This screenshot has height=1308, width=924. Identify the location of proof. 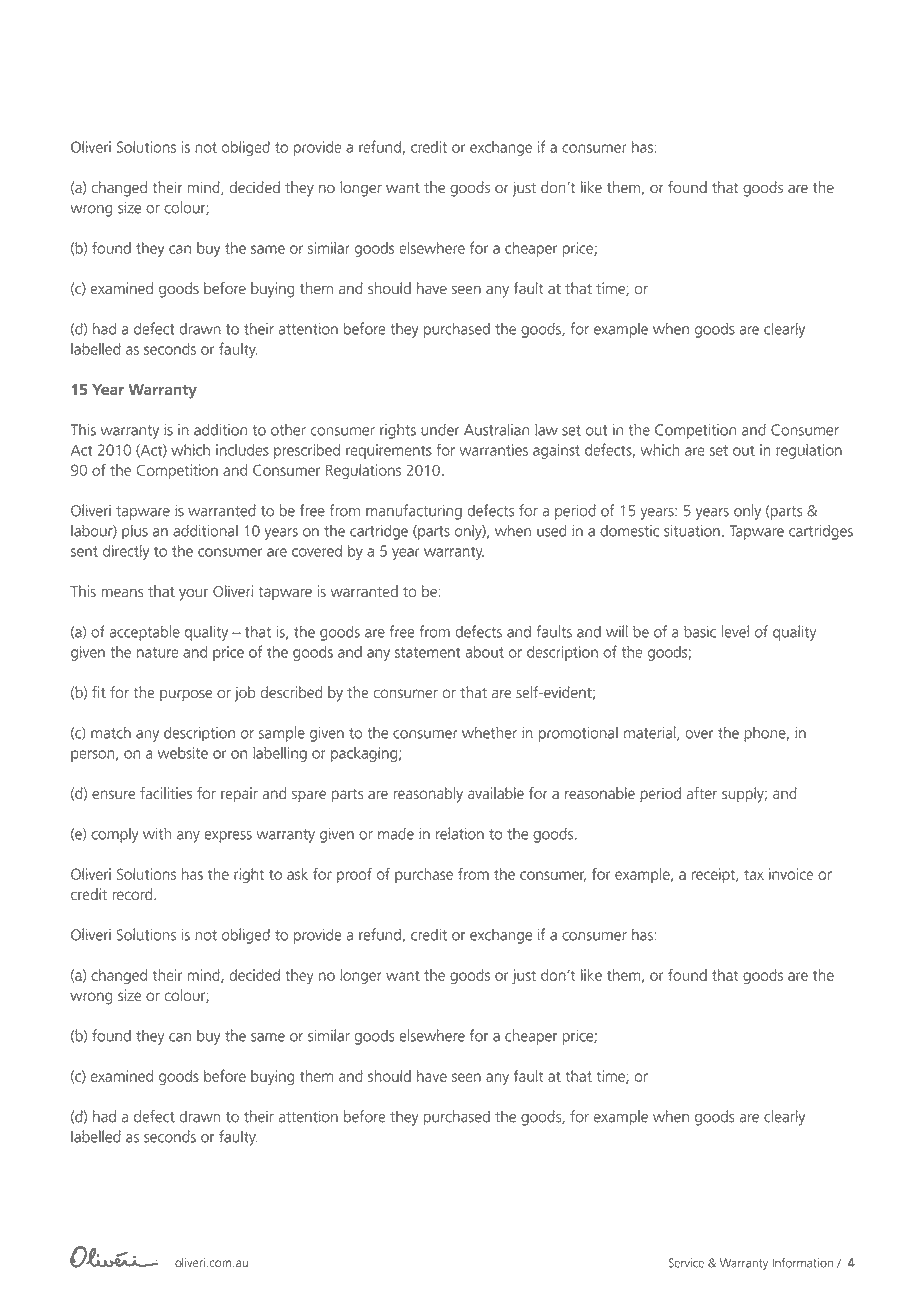
(354, 875).
